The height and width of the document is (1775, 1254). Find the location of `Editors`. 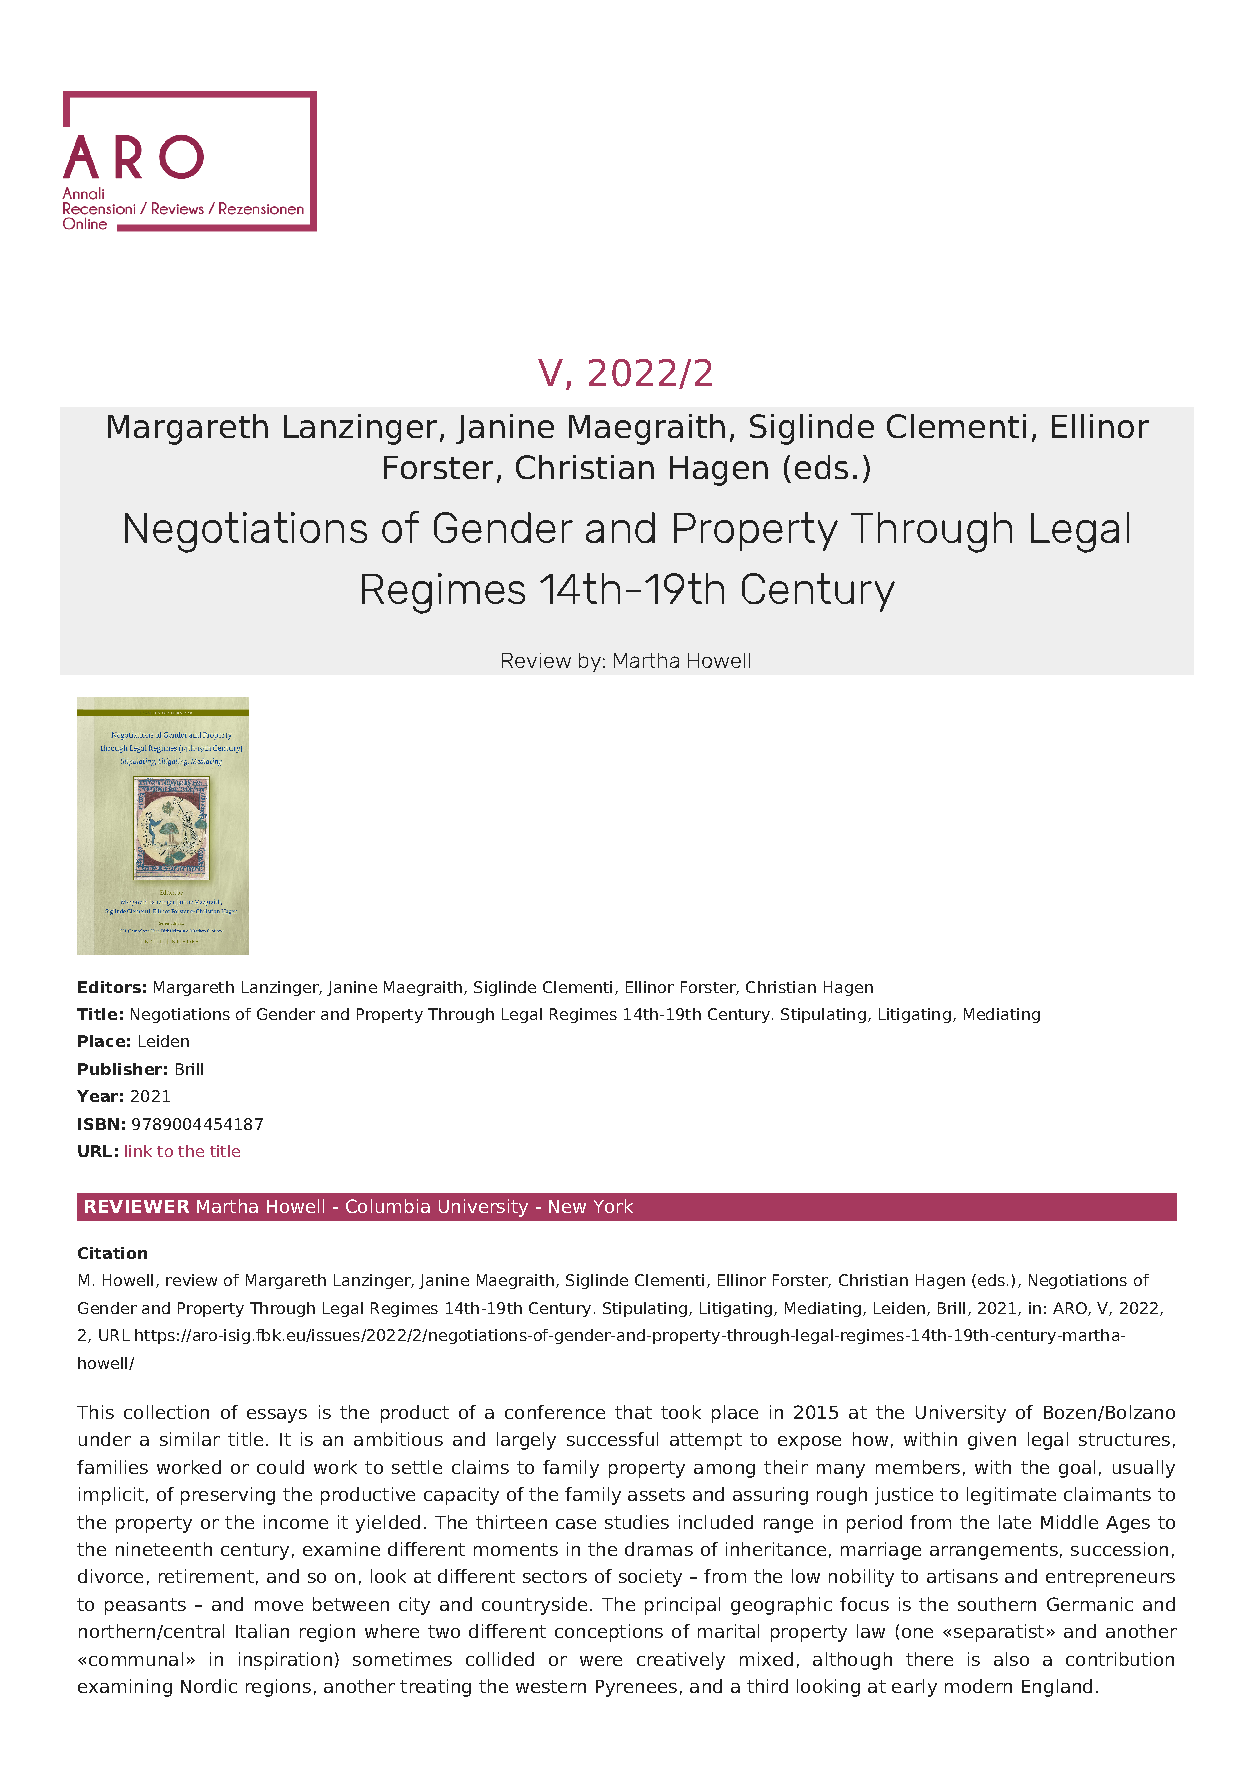

Editors is located at coordinates (109, 987).
